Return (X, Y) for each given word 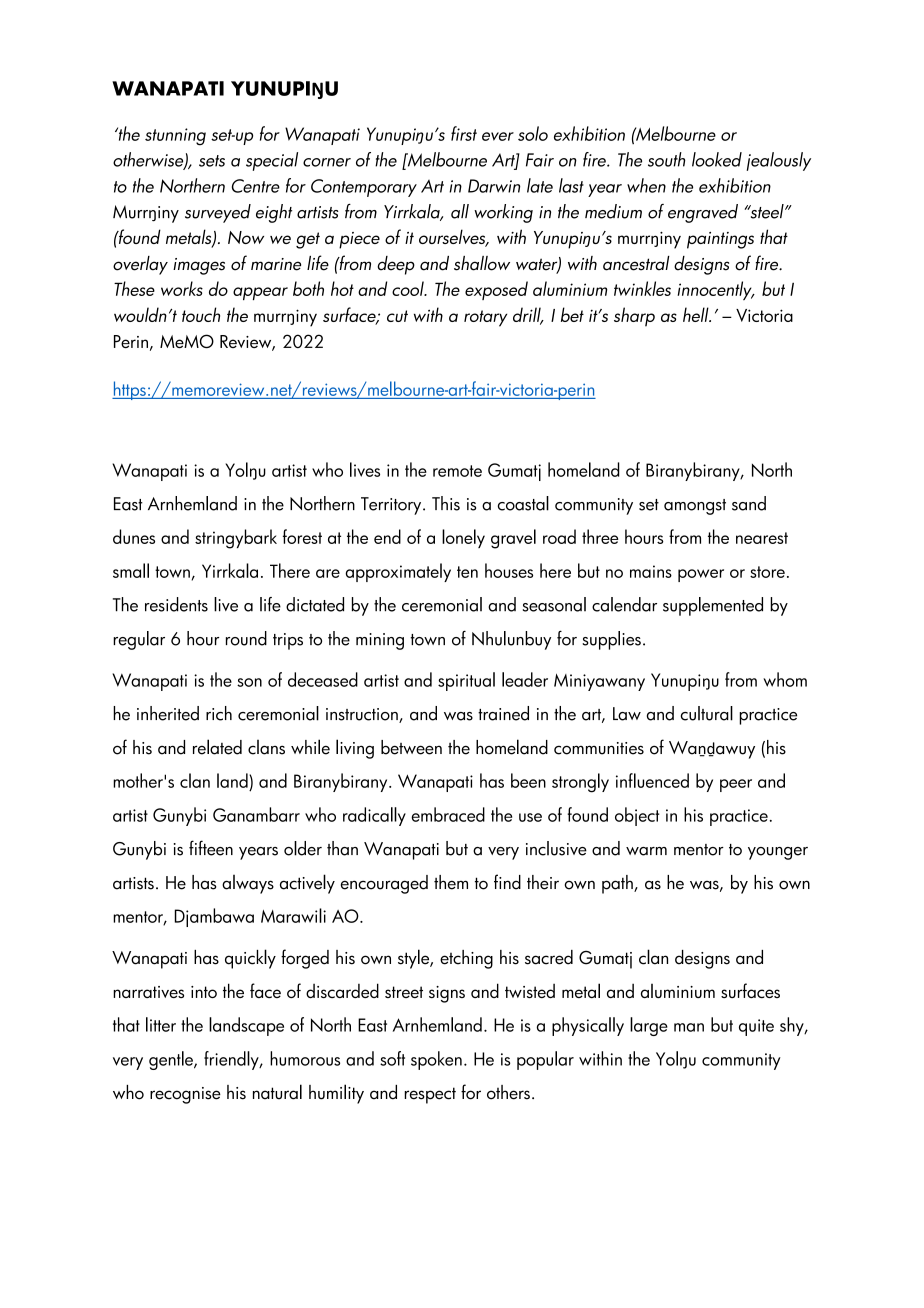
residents (176, 604)
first (464, 133)
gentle (172, 1060)
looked (717, 159)
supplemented (713, 606)
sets (212, 161)
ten (467, 572)
